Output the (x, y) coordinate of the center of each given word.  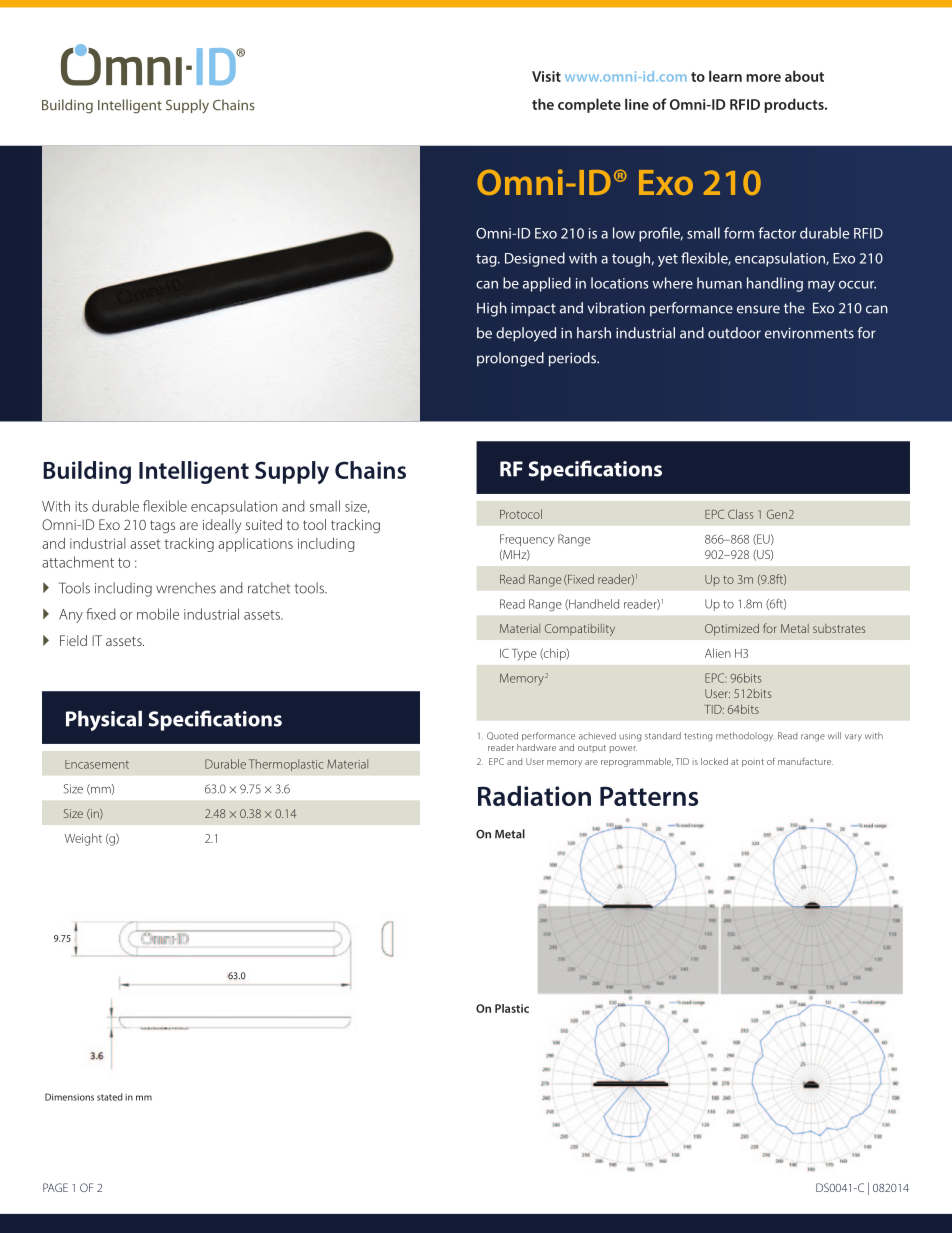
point (753, 763)
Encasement (97, 764)
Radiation (534, 796)
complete (589, 105)
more (763, 78)
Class (740, 514)
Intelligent (194, 472)
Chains (370, 470)
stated (110, 1097)
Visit (546, 76)
